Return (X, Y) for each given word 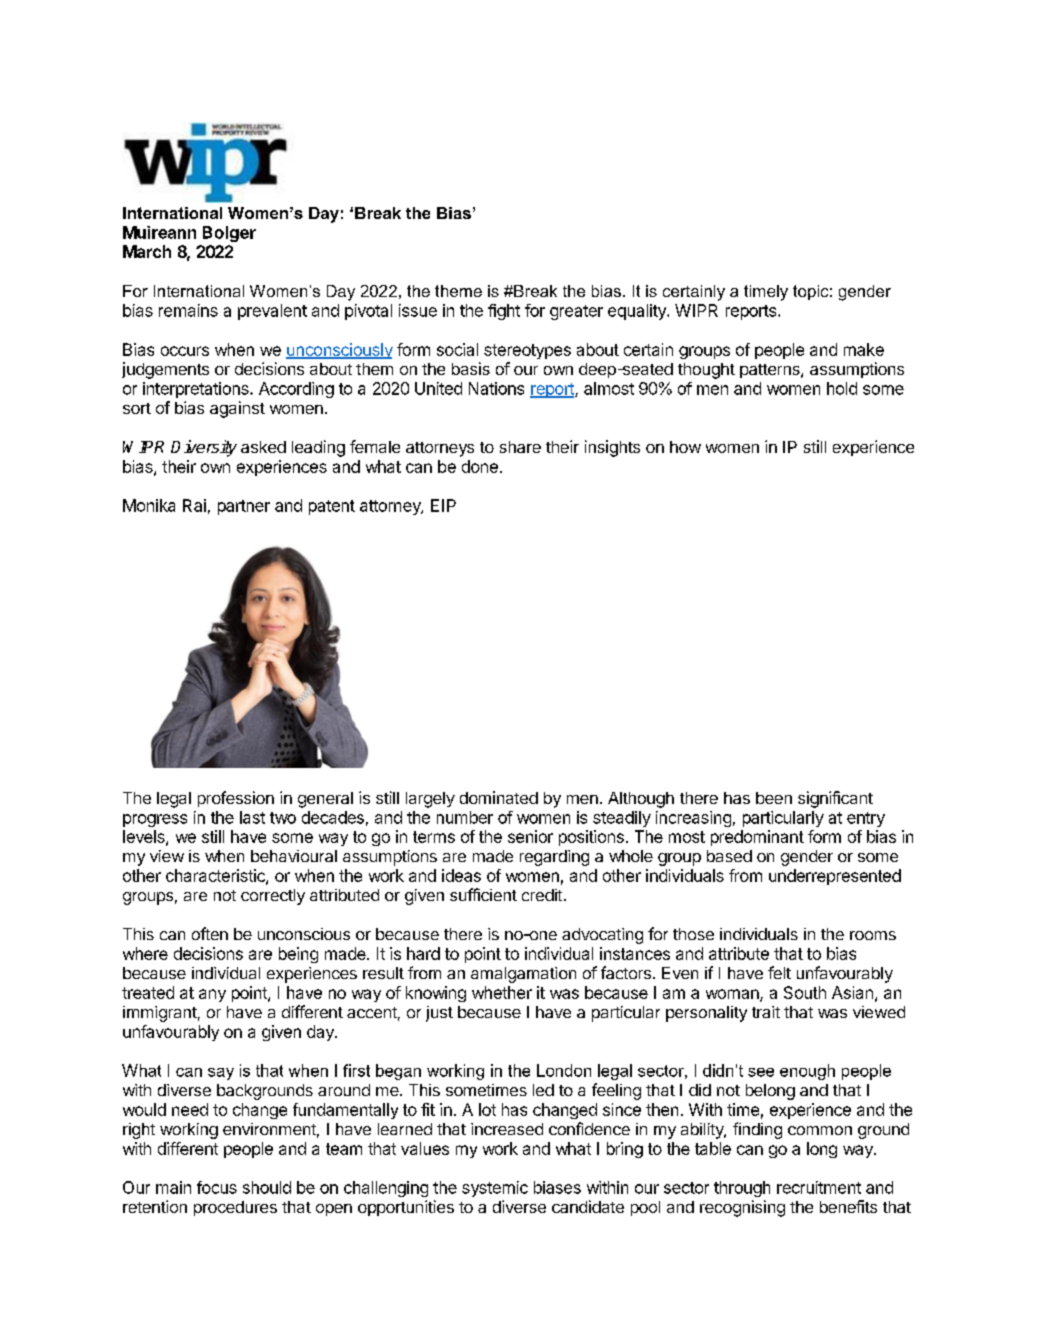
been (774, 798)
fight (504, 312)
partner (244, 507)
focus (217, 1187)
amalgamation (523, 975)
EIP (443, 505)
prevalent (272, 312)
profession (236, 799)
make (864, 349)
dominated (499, 797)
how (685, 447)
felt (779, 972)
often (210, 933)
